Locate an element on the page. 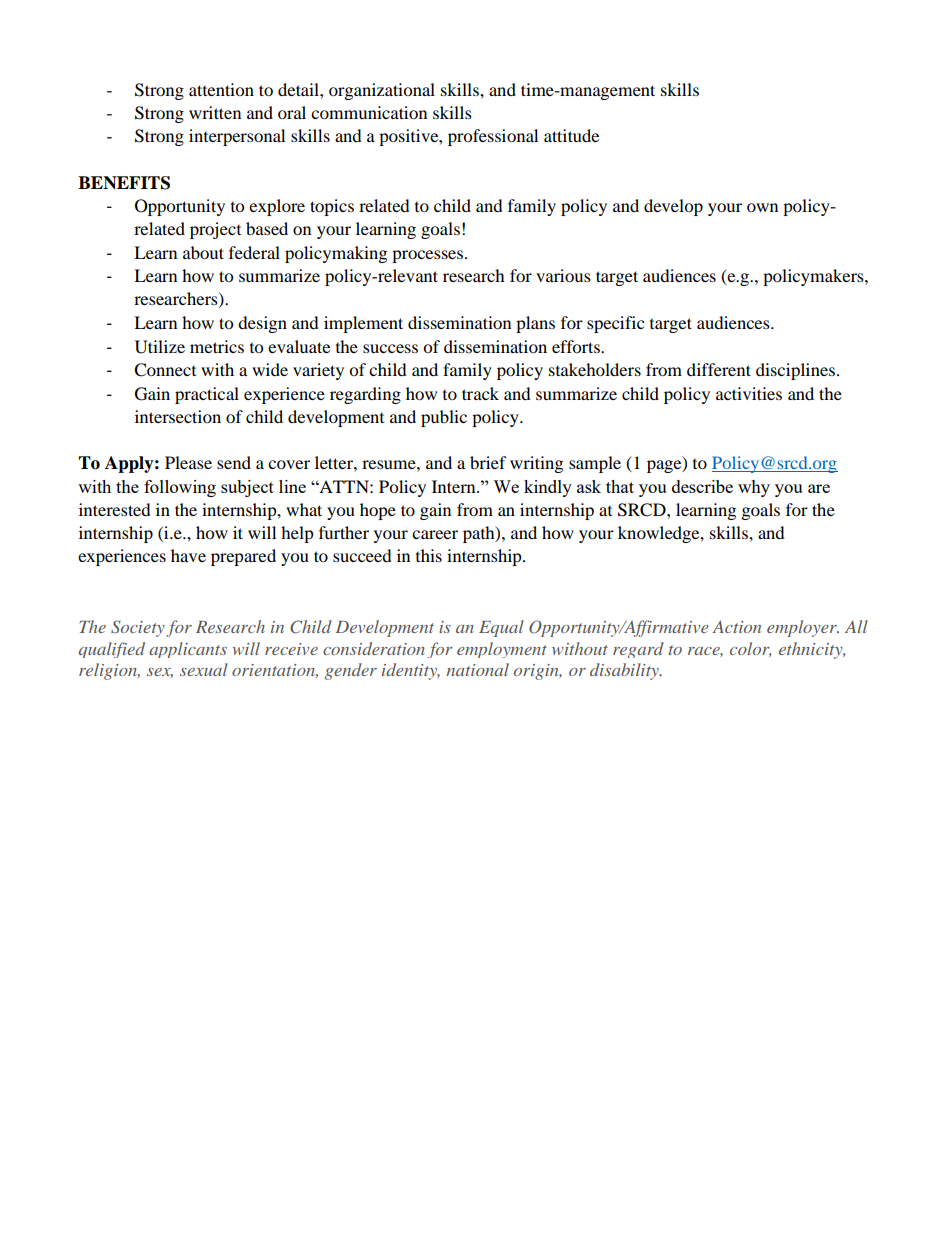  applicants is located at coordinates (188, 650).
